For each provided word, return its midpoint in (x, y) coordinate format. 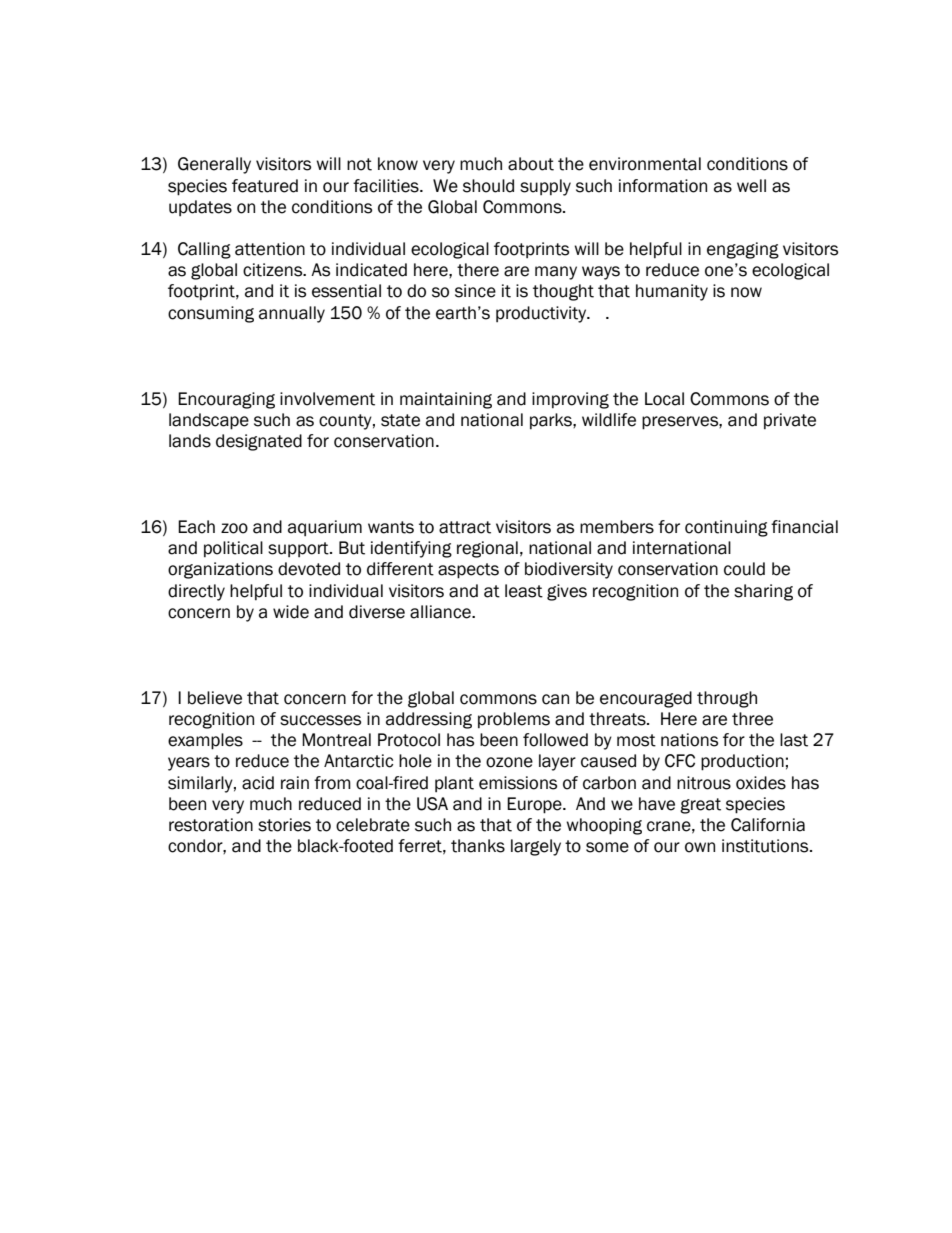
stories (284, 825)
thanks (478, 846)
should (488, 186)
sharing (763, 592)
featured (265, 186)
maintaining (446, 400)
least (524, 591)
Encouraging (226, 400)
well (751, 186)
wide (291, 612)
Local (664, 399)
